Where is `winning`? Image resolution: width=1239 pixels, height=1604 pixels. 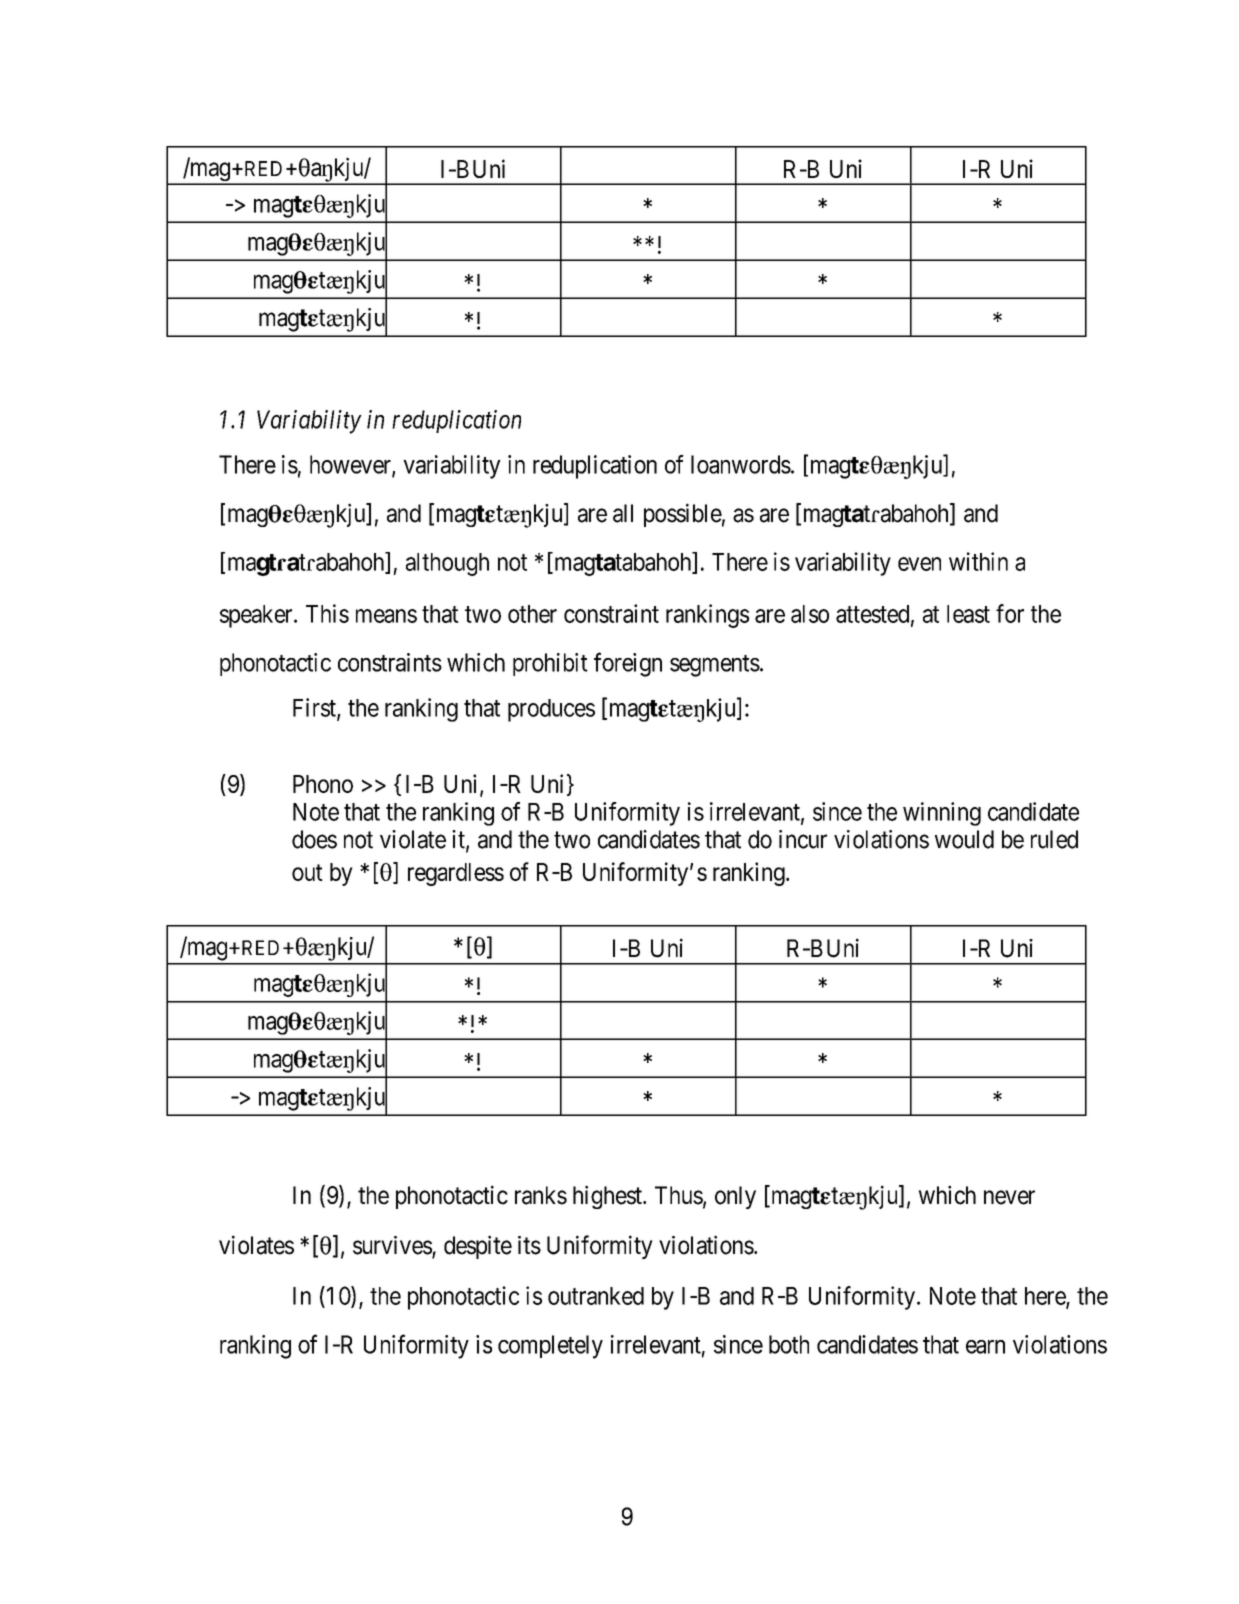 winning is located at coordinates (942, 814).
